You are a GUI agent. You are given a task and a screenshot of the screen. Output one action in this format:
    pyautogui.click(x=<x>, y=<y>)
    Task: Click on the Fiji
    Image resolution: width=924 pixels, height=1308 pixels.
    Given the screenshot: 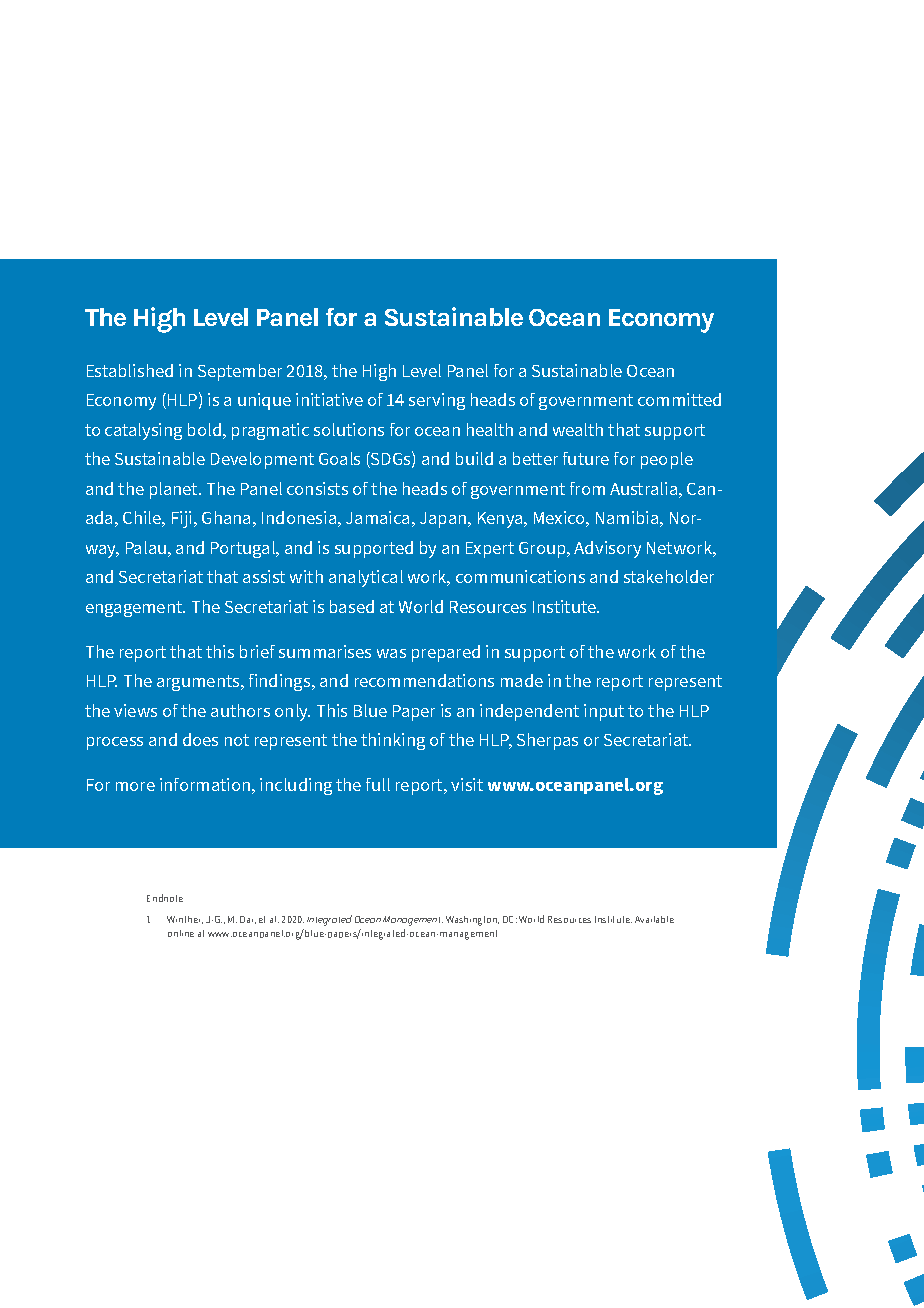 What is the action you would take?
    pyautogui.click(x=183, y=519)
